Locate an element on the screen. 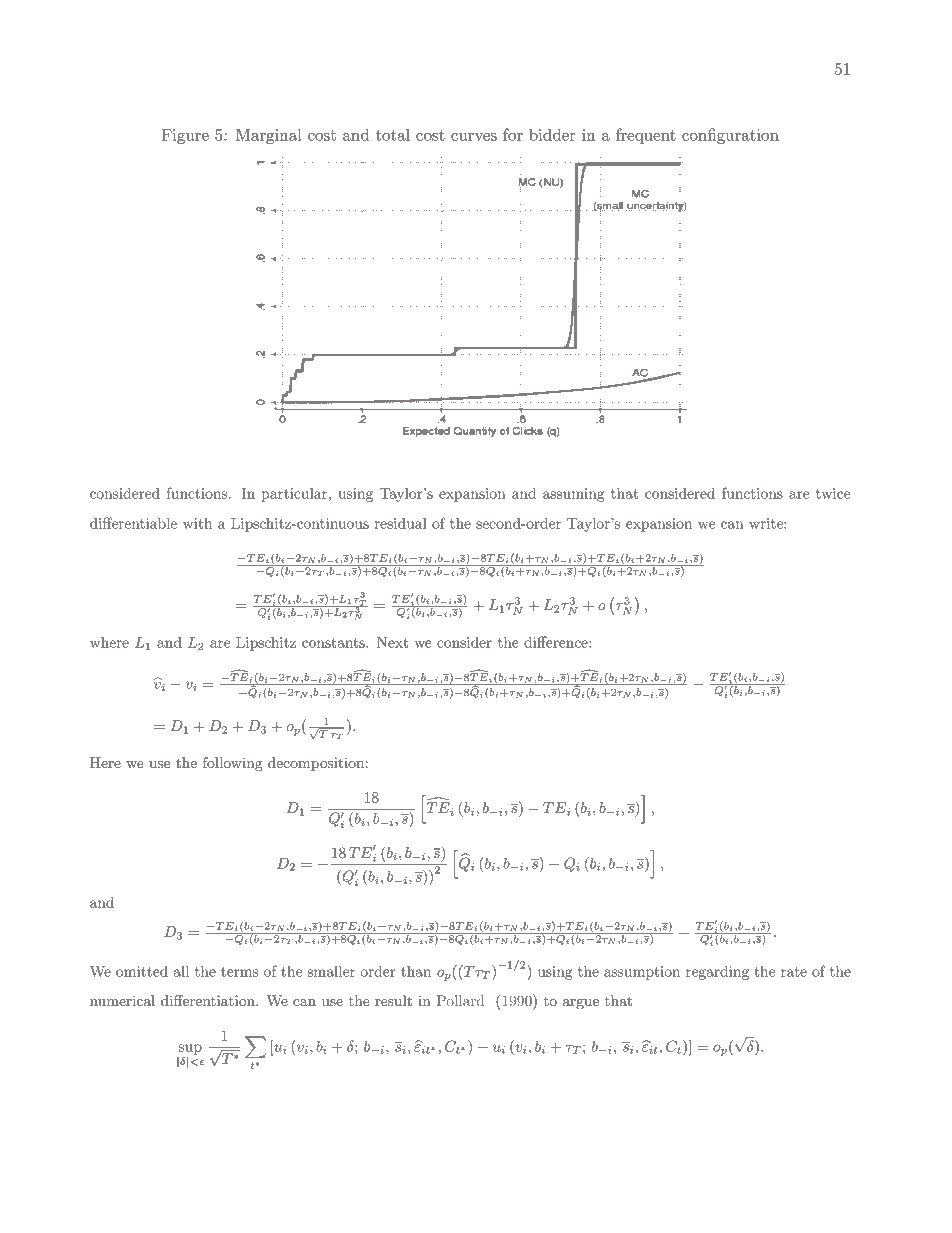 The height and width of the screenshot is (1233, 952). differentiation is located at coordinates (209, 1000).
